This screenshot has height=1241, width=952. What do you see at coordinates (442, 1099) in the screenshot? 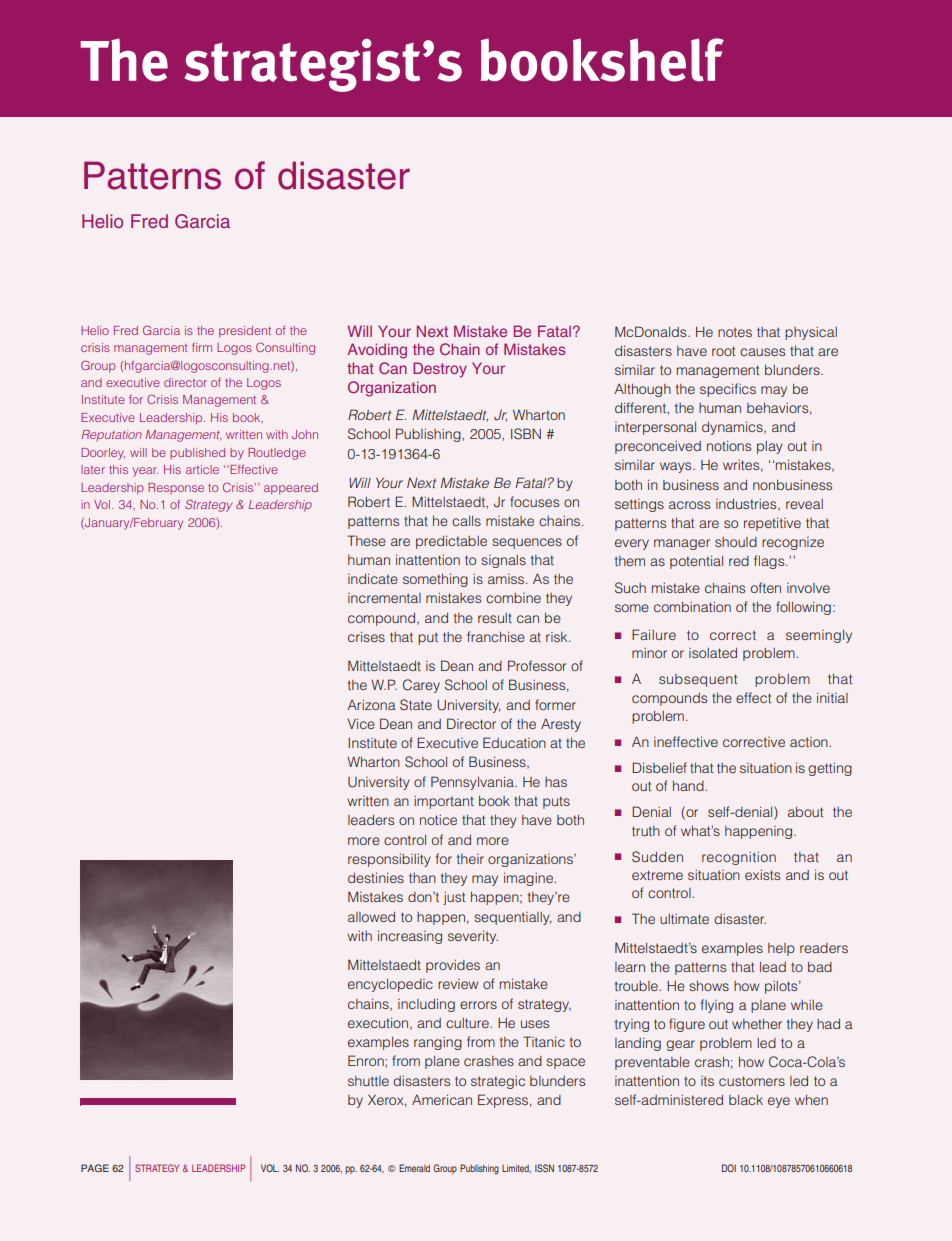
I see `American` at bounding box center [442, 1099].
